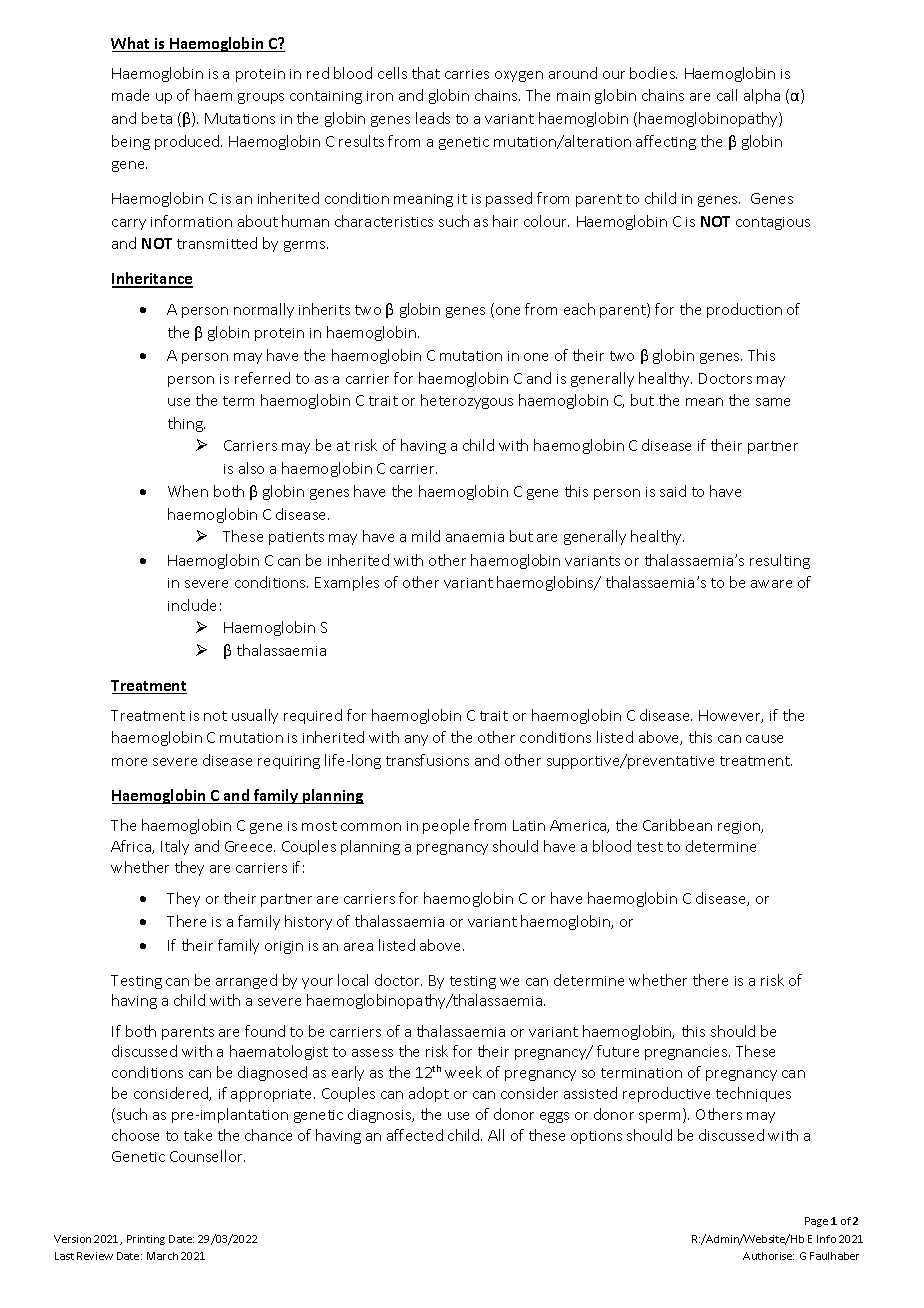 This page has height=1308, width=924. I want to click on that, so click(426, 73).
